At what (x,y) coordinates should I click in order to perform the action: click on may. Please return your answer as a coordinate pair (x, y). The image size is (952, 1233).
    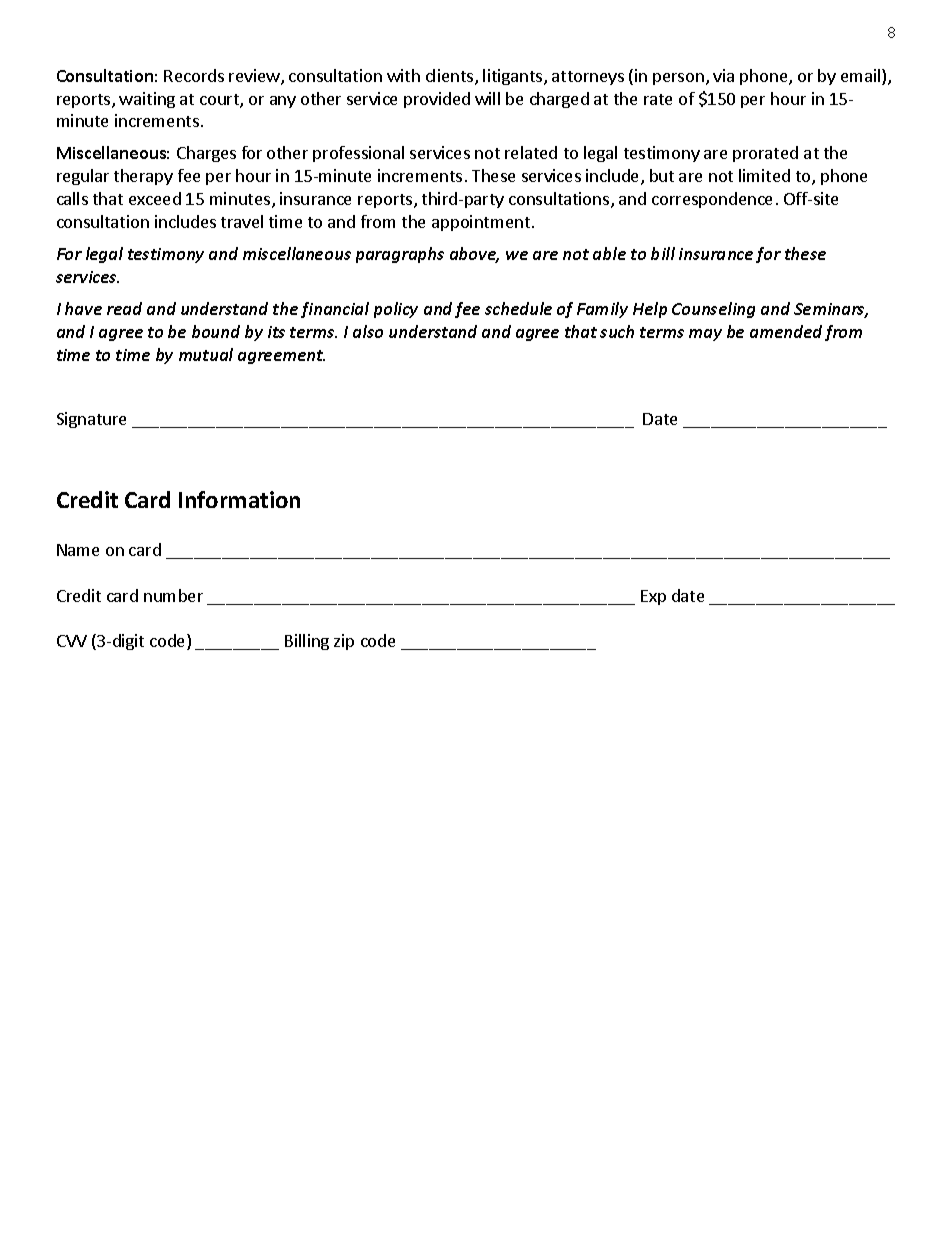
    Looking at the image, I should click on (705, 335).
